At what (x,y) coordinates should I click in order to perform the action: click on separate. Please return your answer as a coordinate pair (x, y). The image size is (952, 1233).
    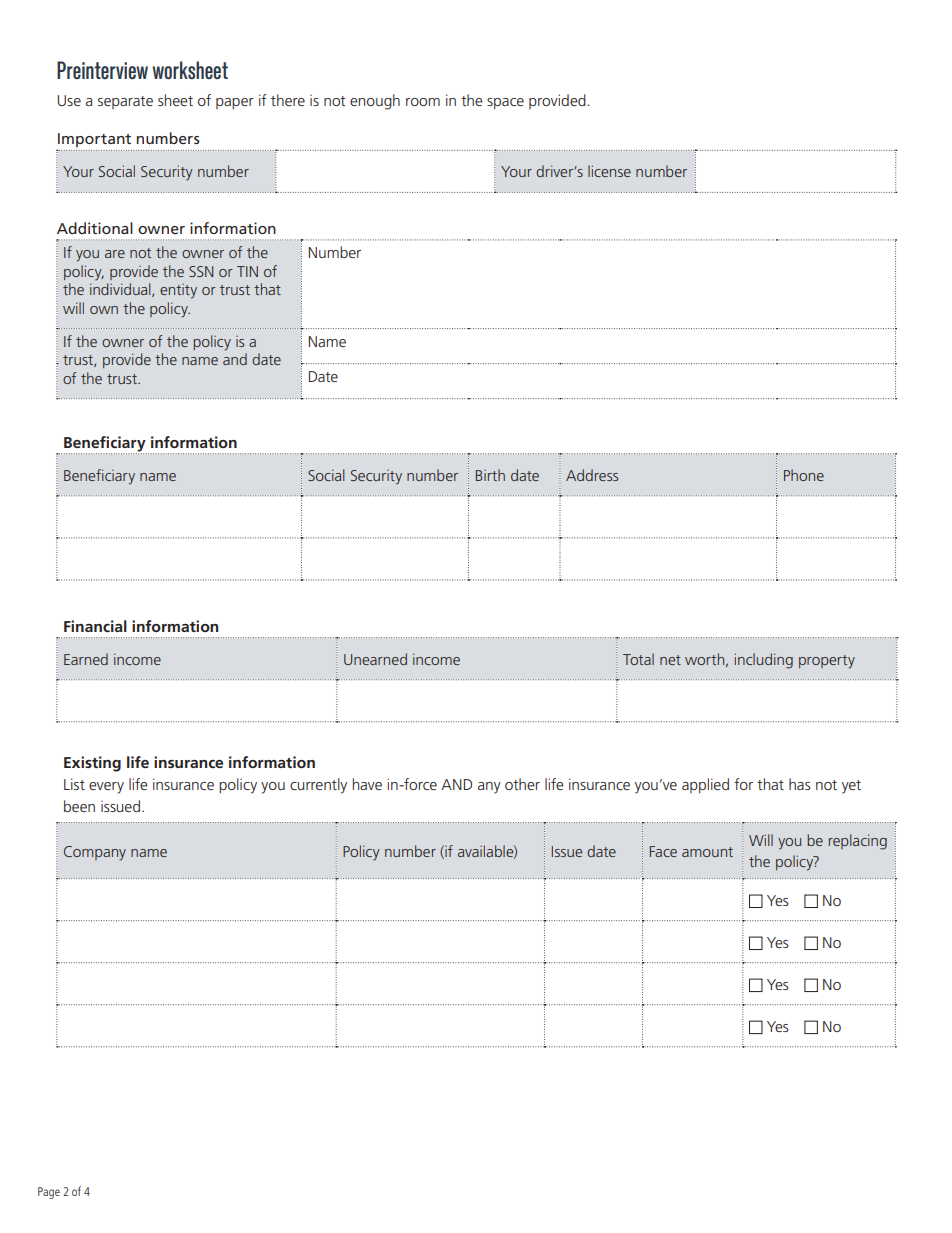
    Looking at the image, I should click on (125, 102).
